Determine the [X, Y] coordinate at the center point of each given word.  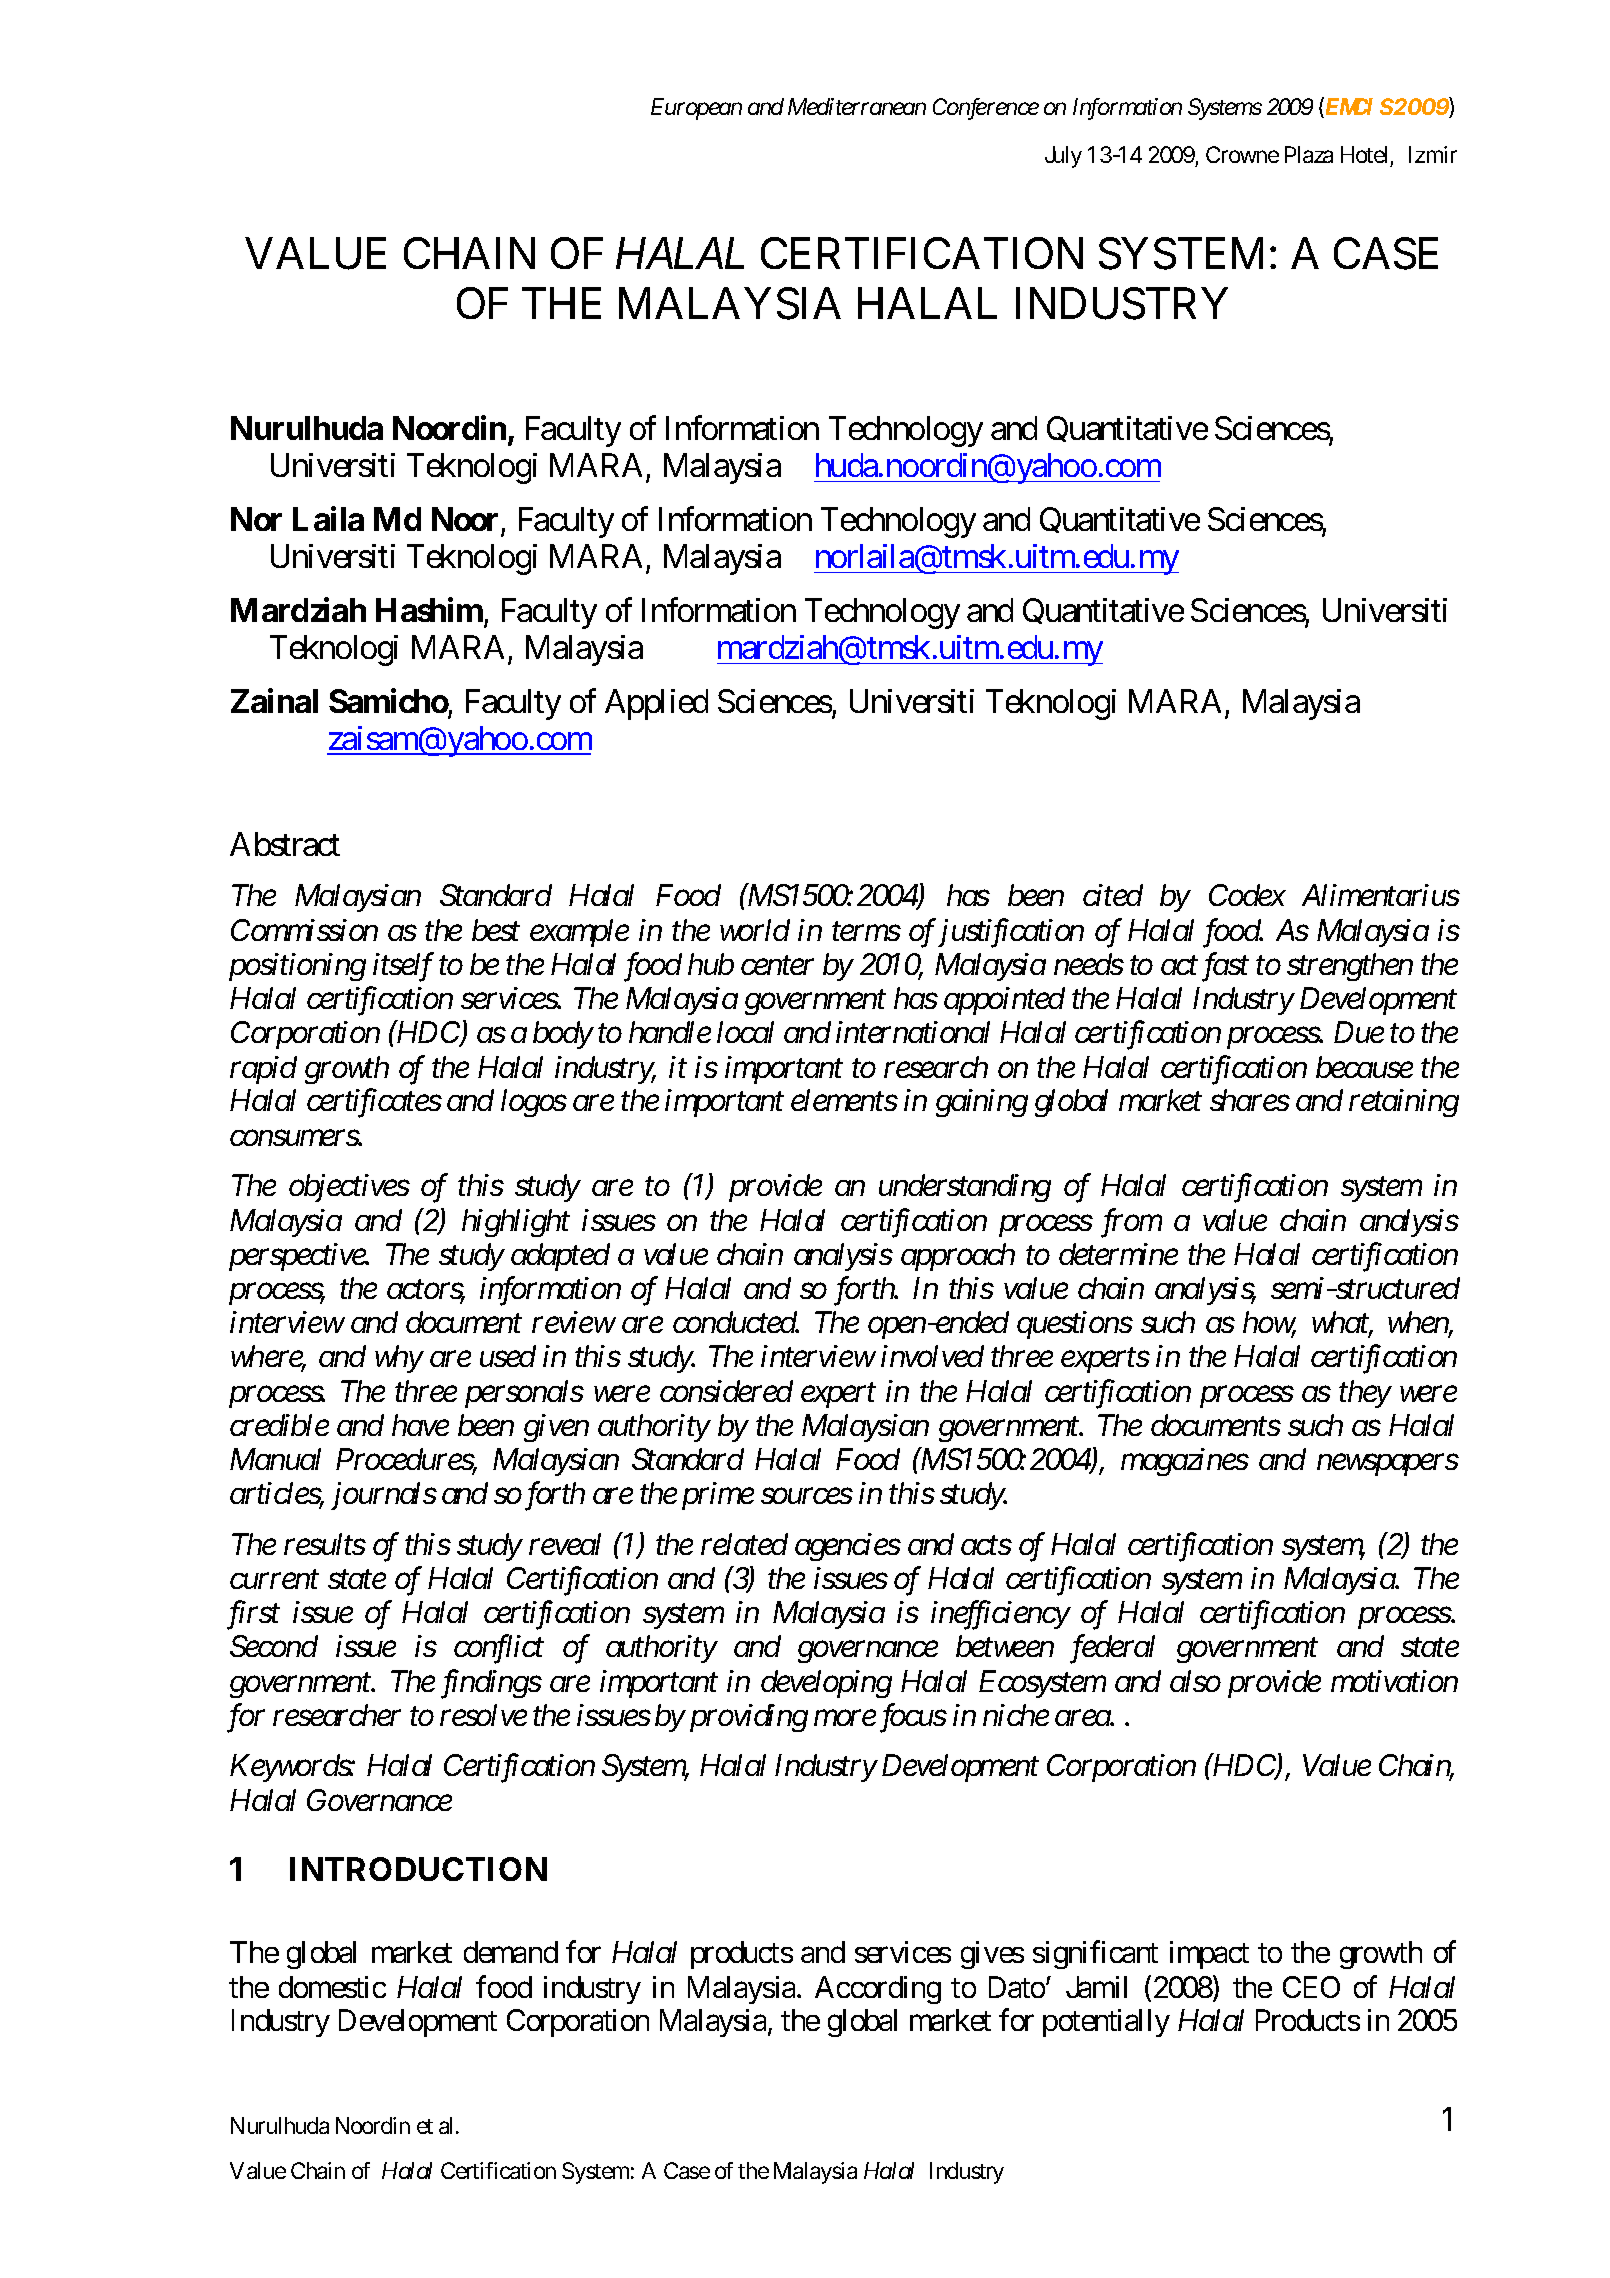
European [696, 109]
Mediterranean [857, 106]
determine [1118, 1254]
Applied [656, 704]
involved [932, 1356]
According [878, 1990]
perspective [298, 1257]
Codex [1247, 895]
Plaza [1309, 154]
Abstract [285, 844]
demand [511, 1952]
